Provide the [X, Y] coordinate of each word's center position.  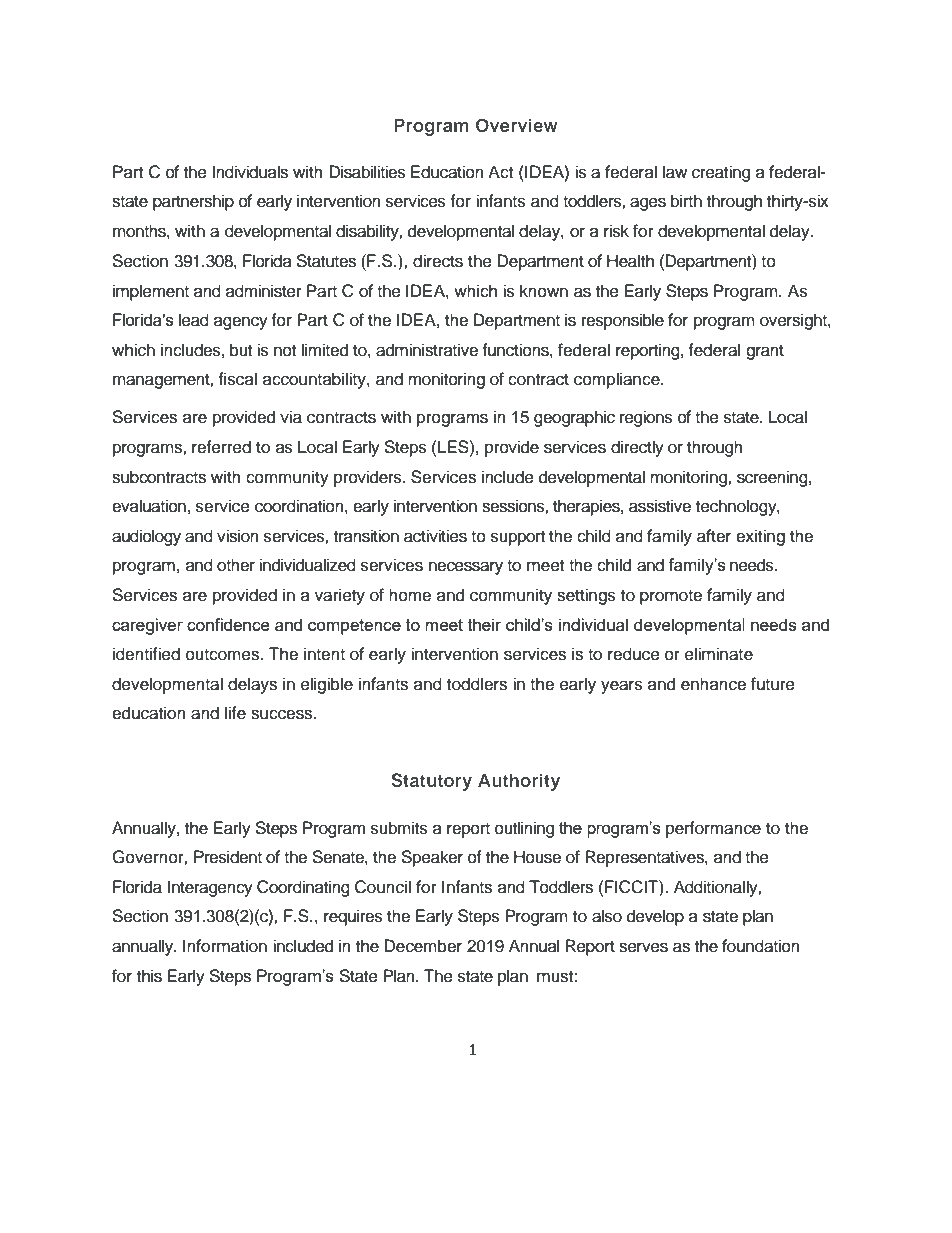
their [484, 624]
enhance [713, 684]
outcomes [224, 655]
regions [646, 418]
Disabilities [367, 172]
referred [221, 447]
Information [225, 946]
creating [721, 173]
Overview [517, 125]
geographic [574, 418]
